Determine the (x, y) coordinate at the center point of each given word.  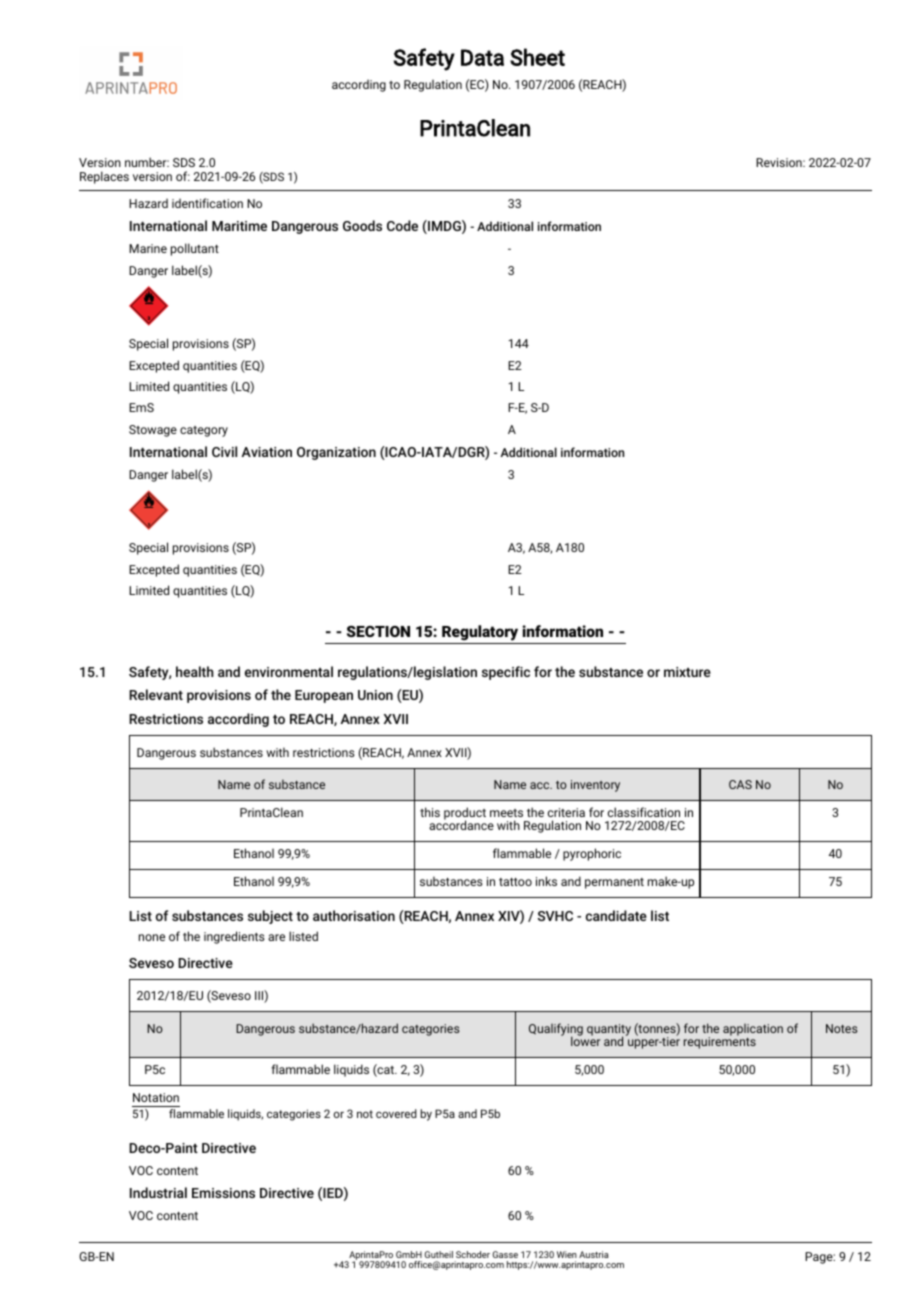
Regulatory (480, 634)
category (204, 431)
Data (482, 57)
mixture (687, 672)
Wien (567, 1254)
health (194, 671)
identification (207, 203)
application (753, 1030)
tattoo (515, 882)
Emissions (223, 1193)
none (152, 937)
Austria (594, 1254)
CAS (740, 784)
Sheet (537, 57)
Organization (336, 453)
